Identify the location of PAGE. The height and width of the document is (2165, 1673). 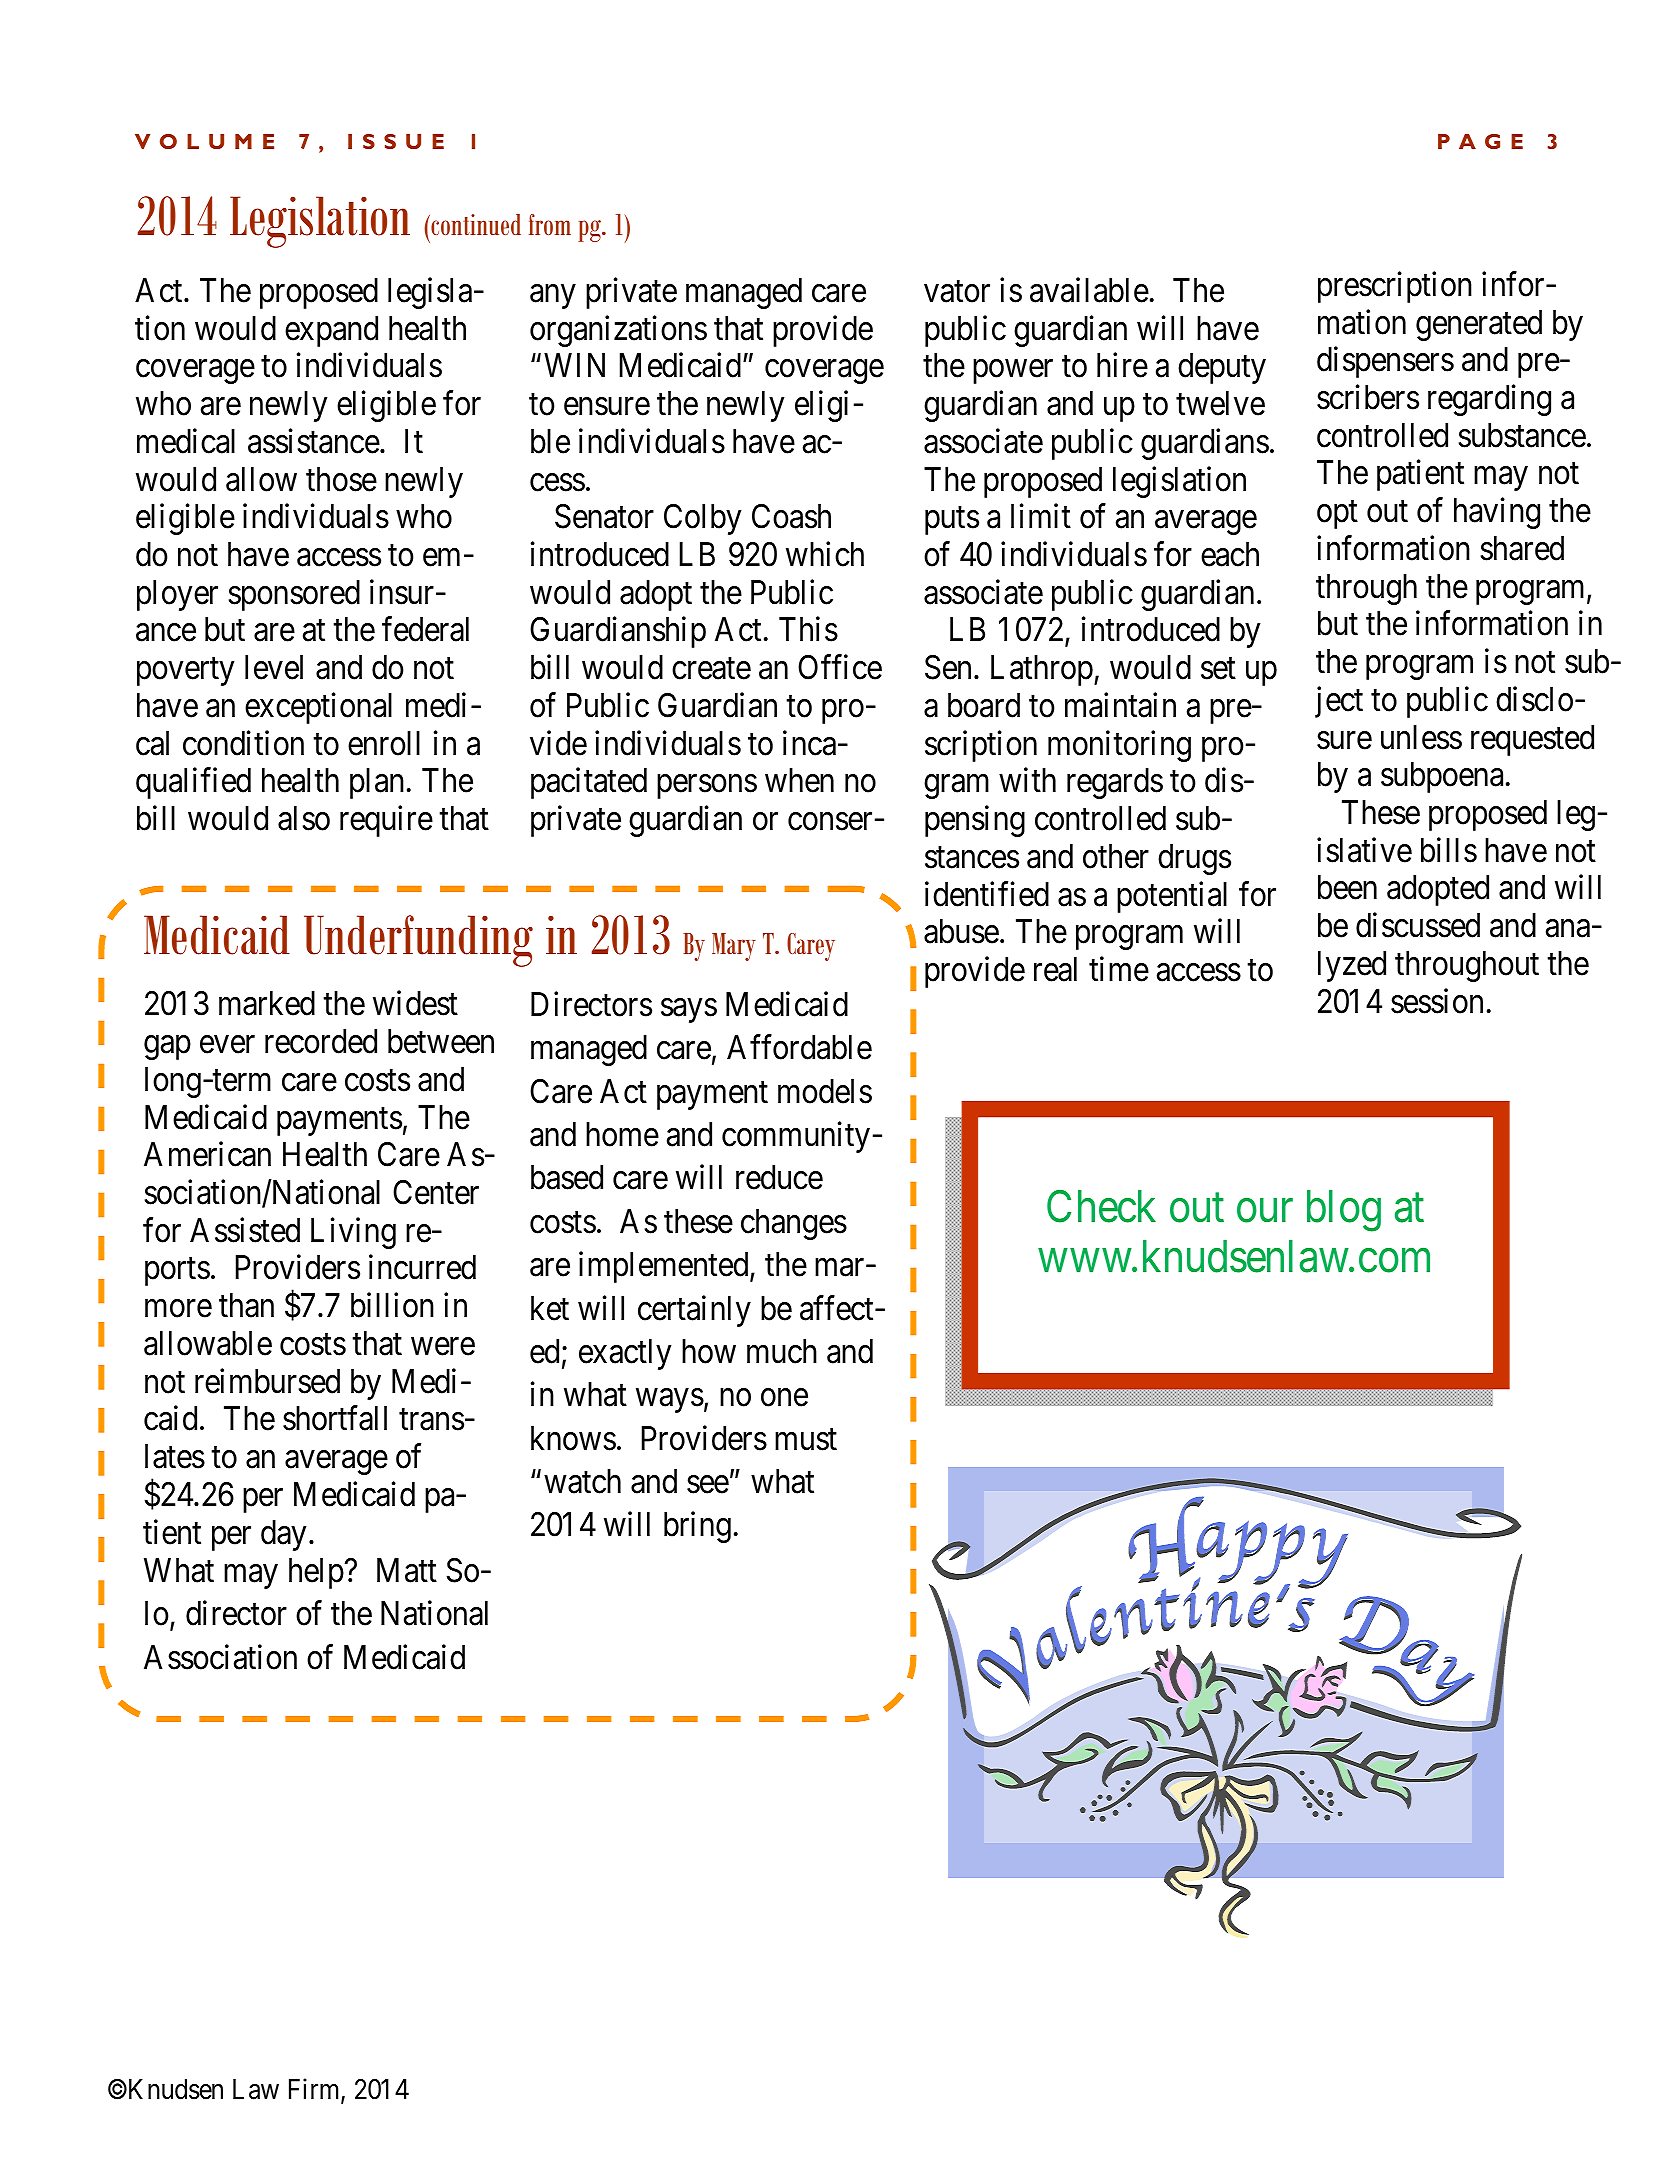
(1480, 141).
